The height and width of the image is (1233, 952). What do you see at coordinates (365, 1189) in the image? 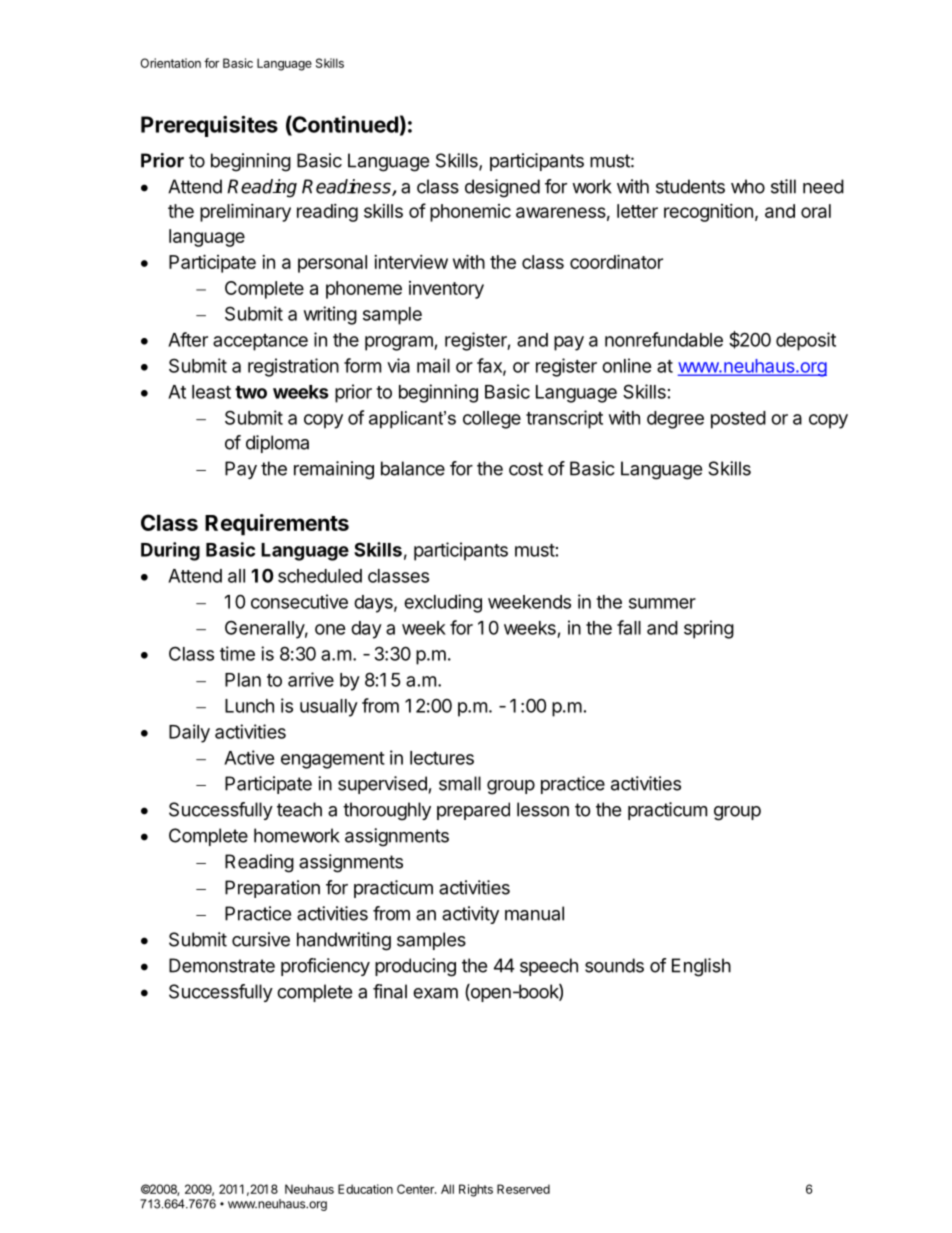
I see `Education` at bounding box center [365, 1189].
